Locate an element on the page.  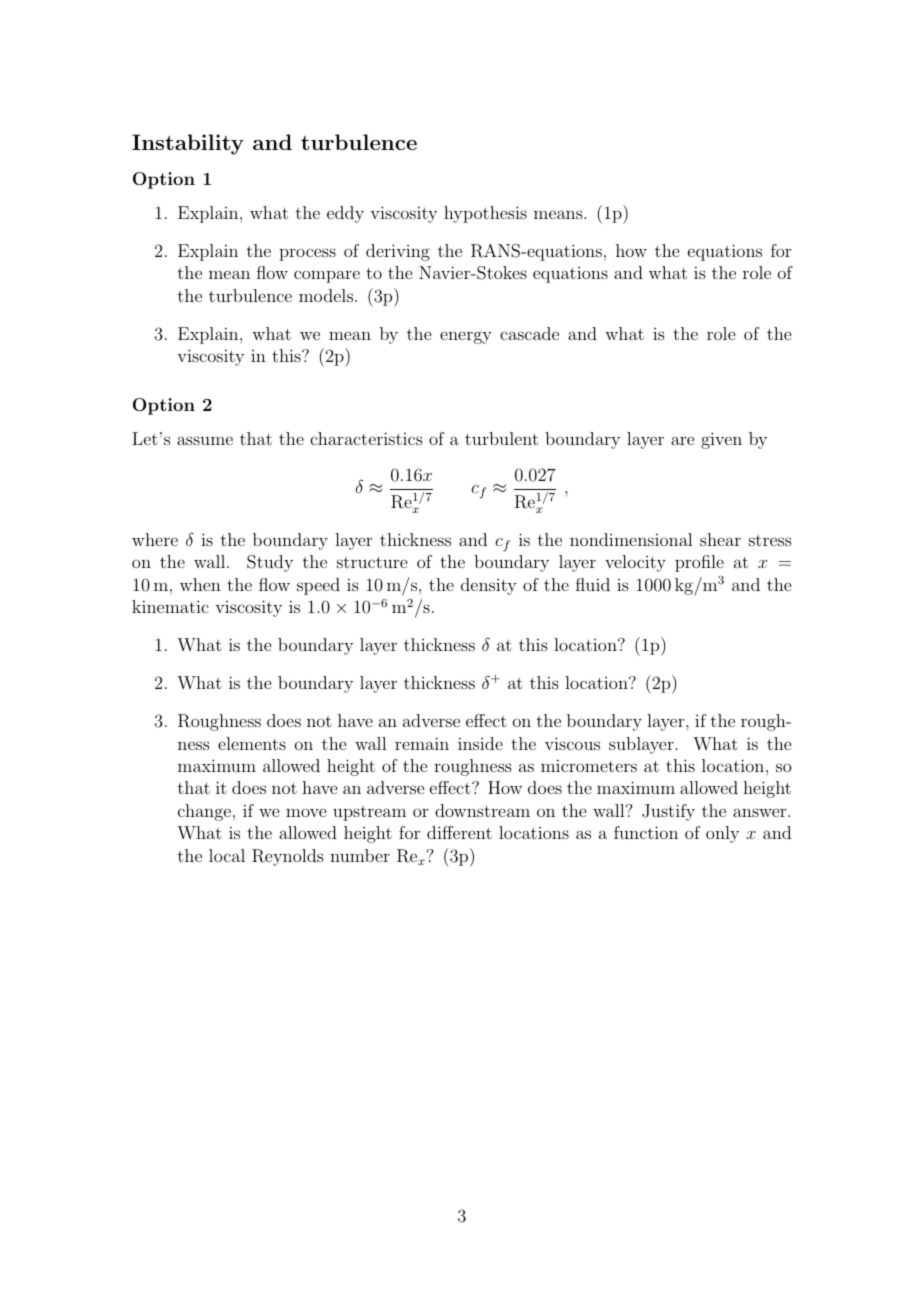
Instability is located at coordinates (188, 144).
